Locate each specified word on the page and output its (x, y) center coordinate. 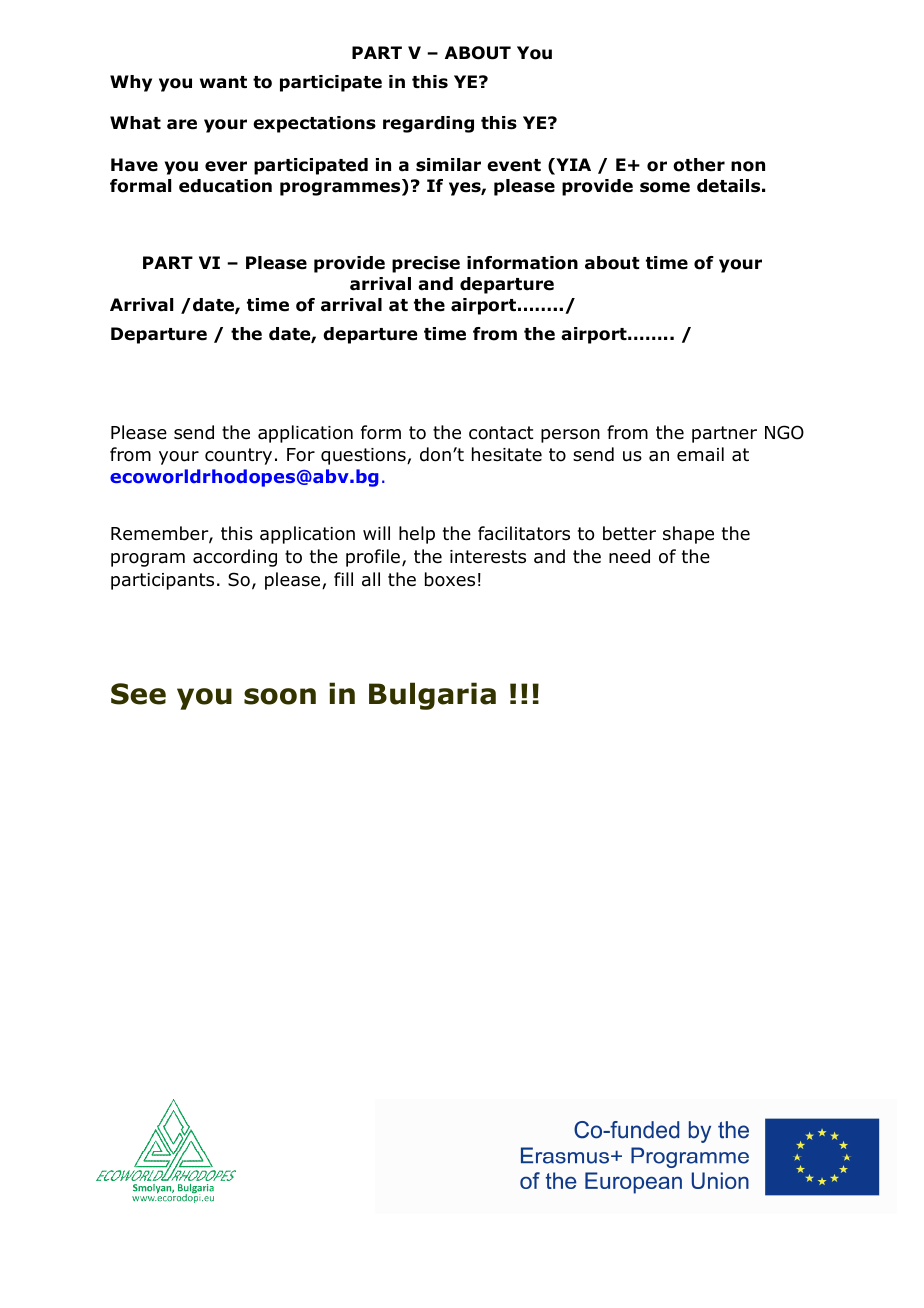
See (138, 694)
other (699, 165)
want (223, 82)
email (700, 454)
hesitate (507, 454)
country (238, 456)
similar (448, 165)
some (665, 187)
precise (426, 264)
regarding (428, 124)
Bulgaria (432, 696)
